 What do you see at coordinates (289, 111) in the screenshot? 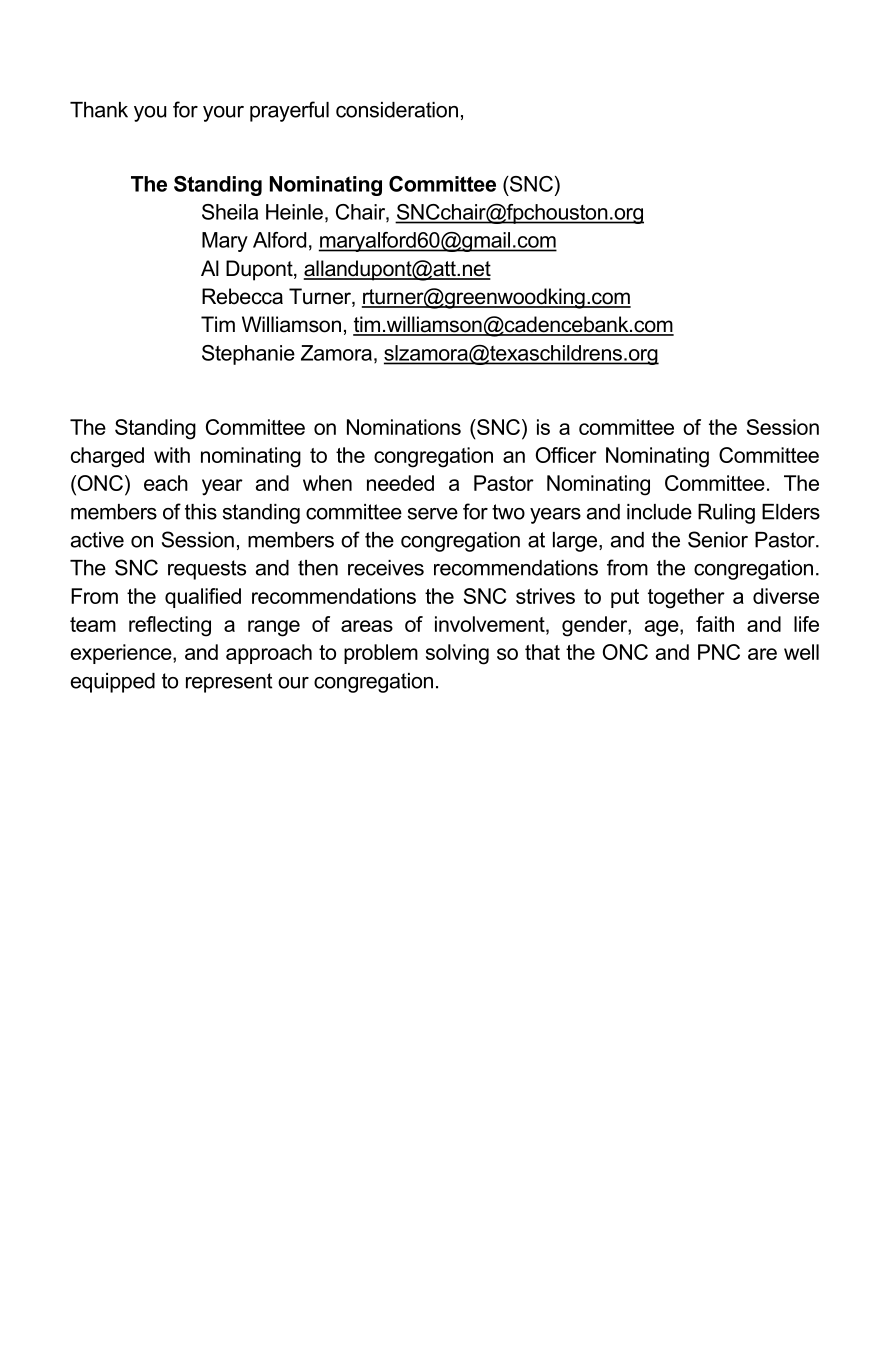
I see `prayerful` at bounding box center [289, 111].
